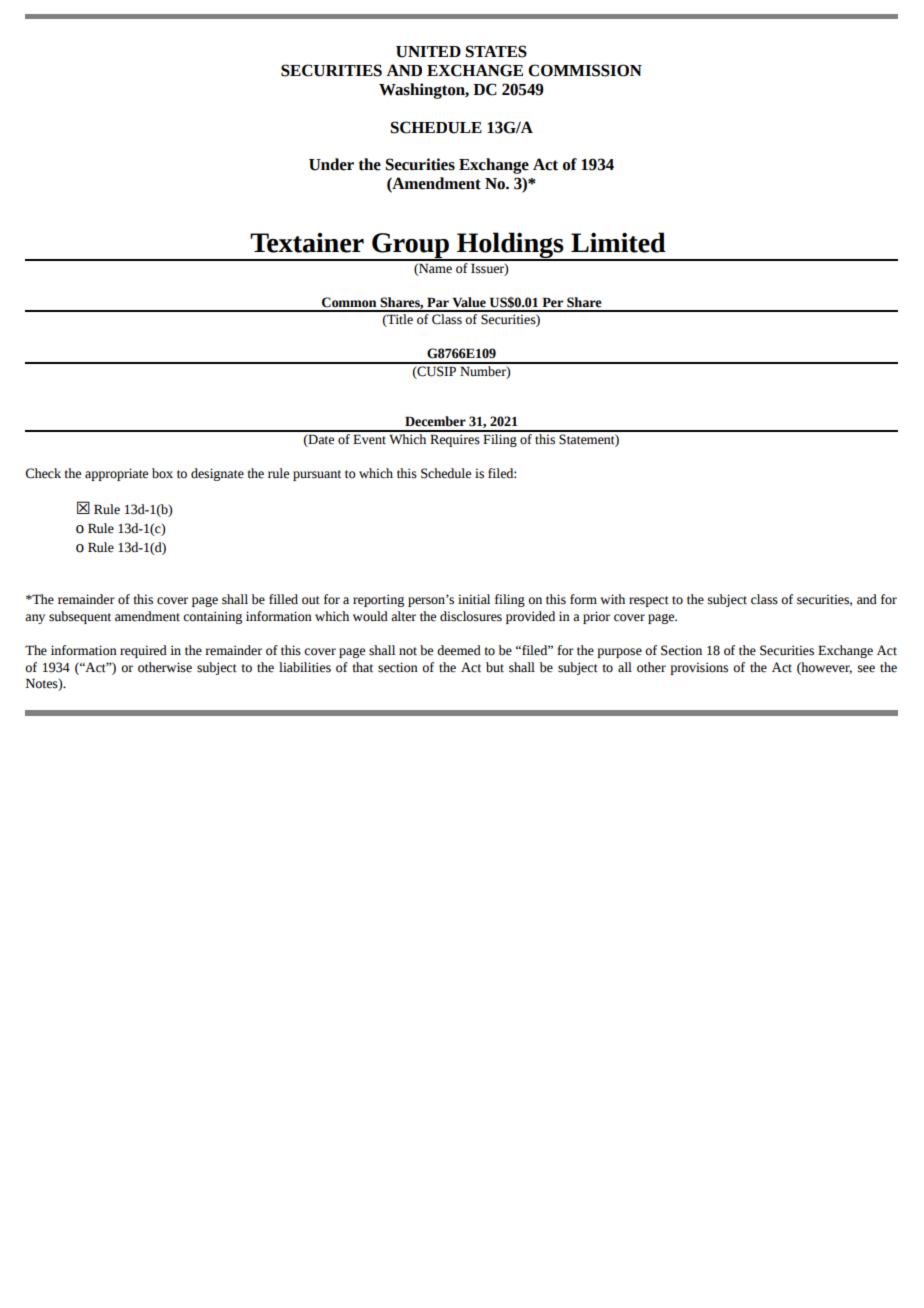 This screenshot has height=1308, width=924. Describe the element at coordinates (585, 70) in the screenshot. I see `COMMISSION` at that location.
